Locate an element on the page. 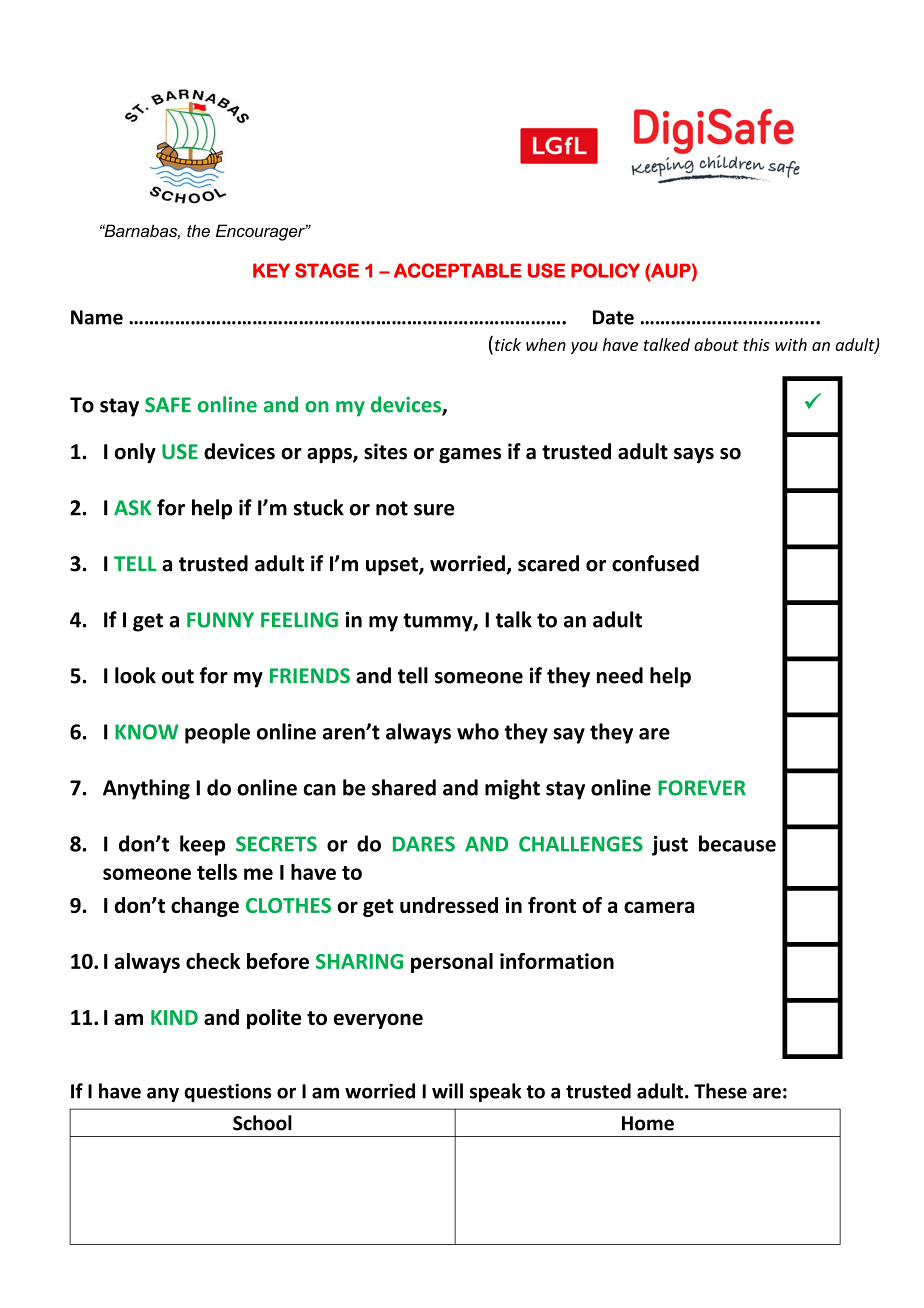 Image resolution: width=924 pixels, height=1308 pixels. confused is located at coordinates (655, 563).
